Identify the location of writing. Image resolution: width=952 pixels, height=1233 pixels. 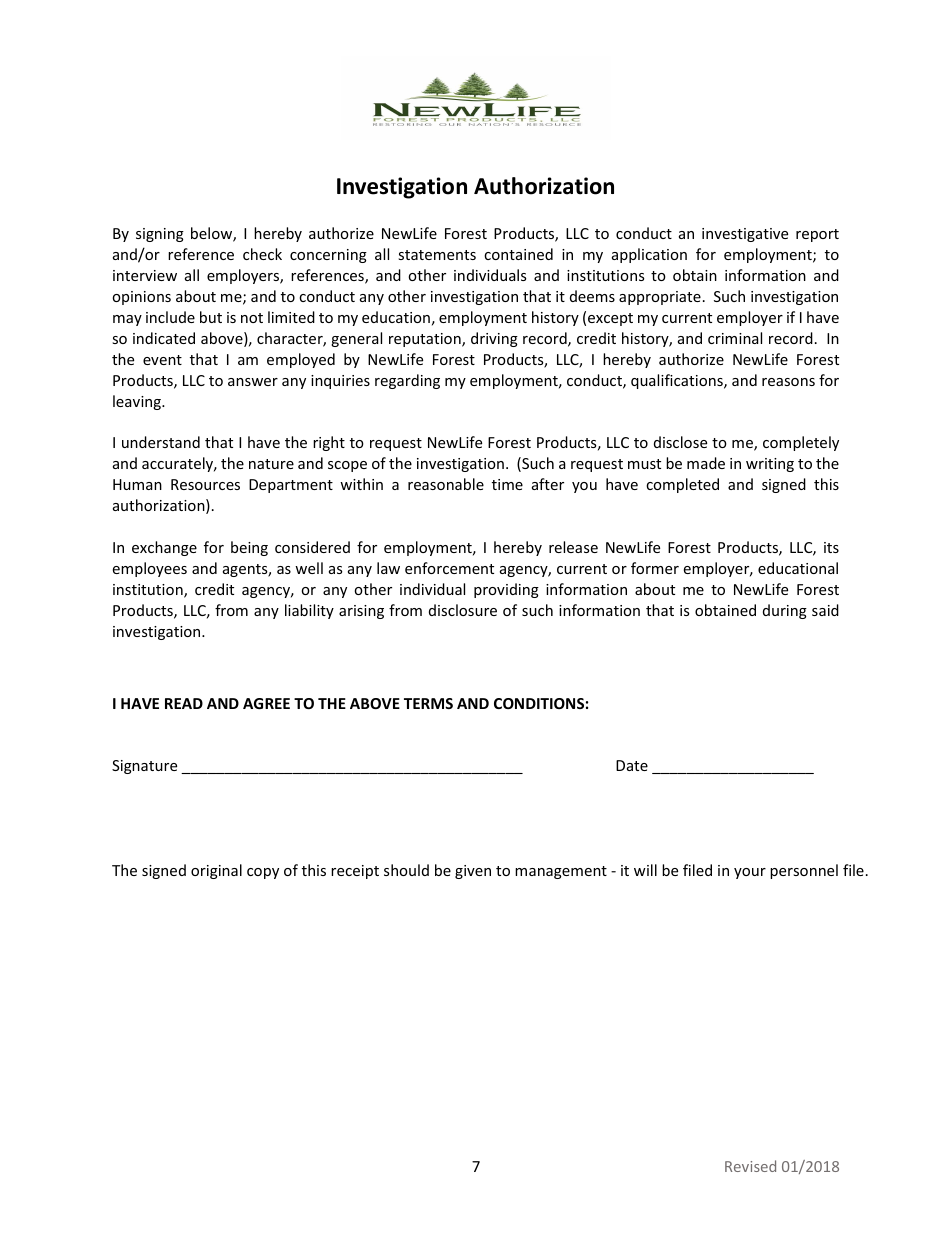
(770, 465).
